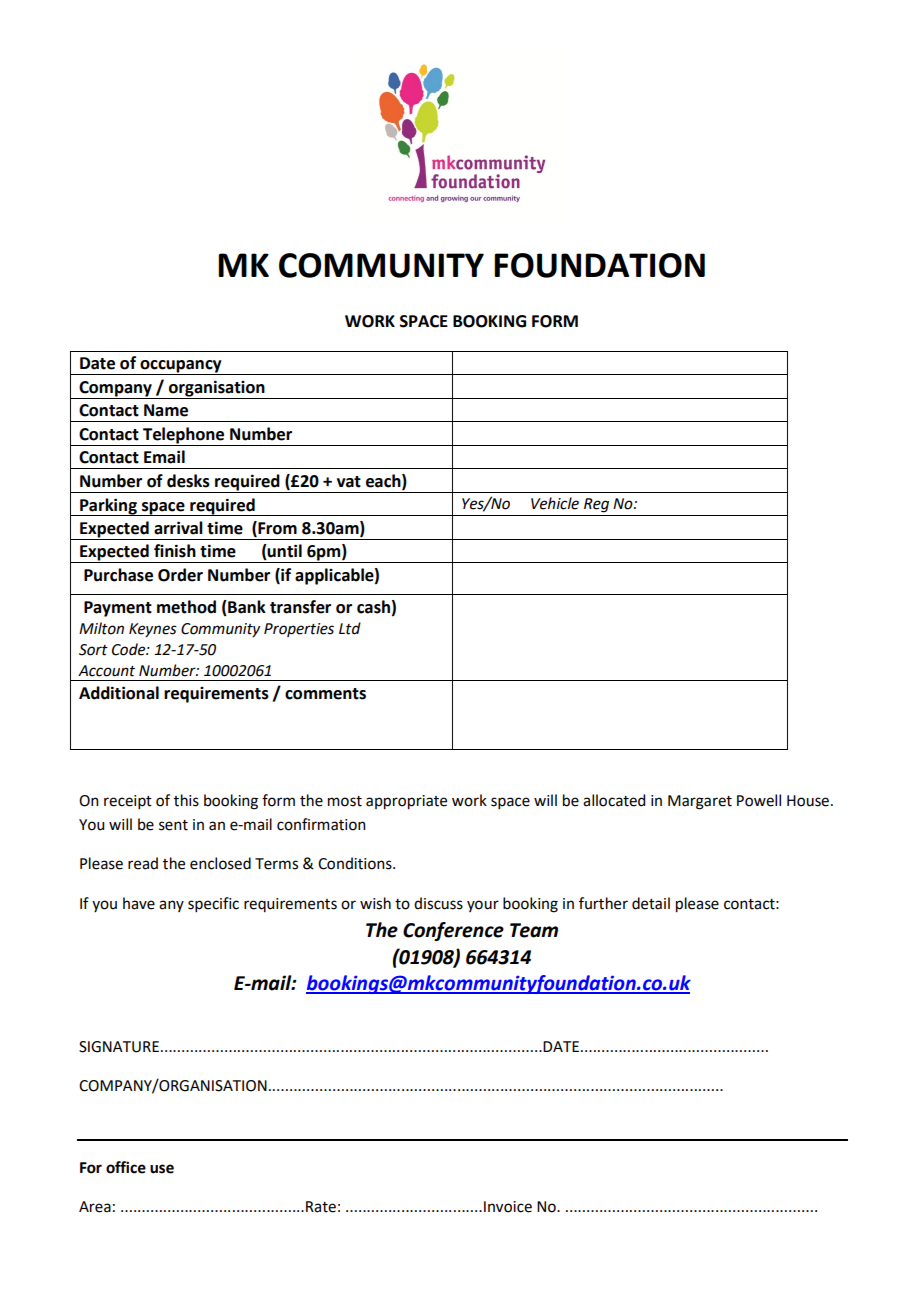 Image resolution: width=924 pixels, height=1307 pixels. What do you see at coordinates (350, 628) in the document?
I see `Ltd` at bounding box center [350, 628].
